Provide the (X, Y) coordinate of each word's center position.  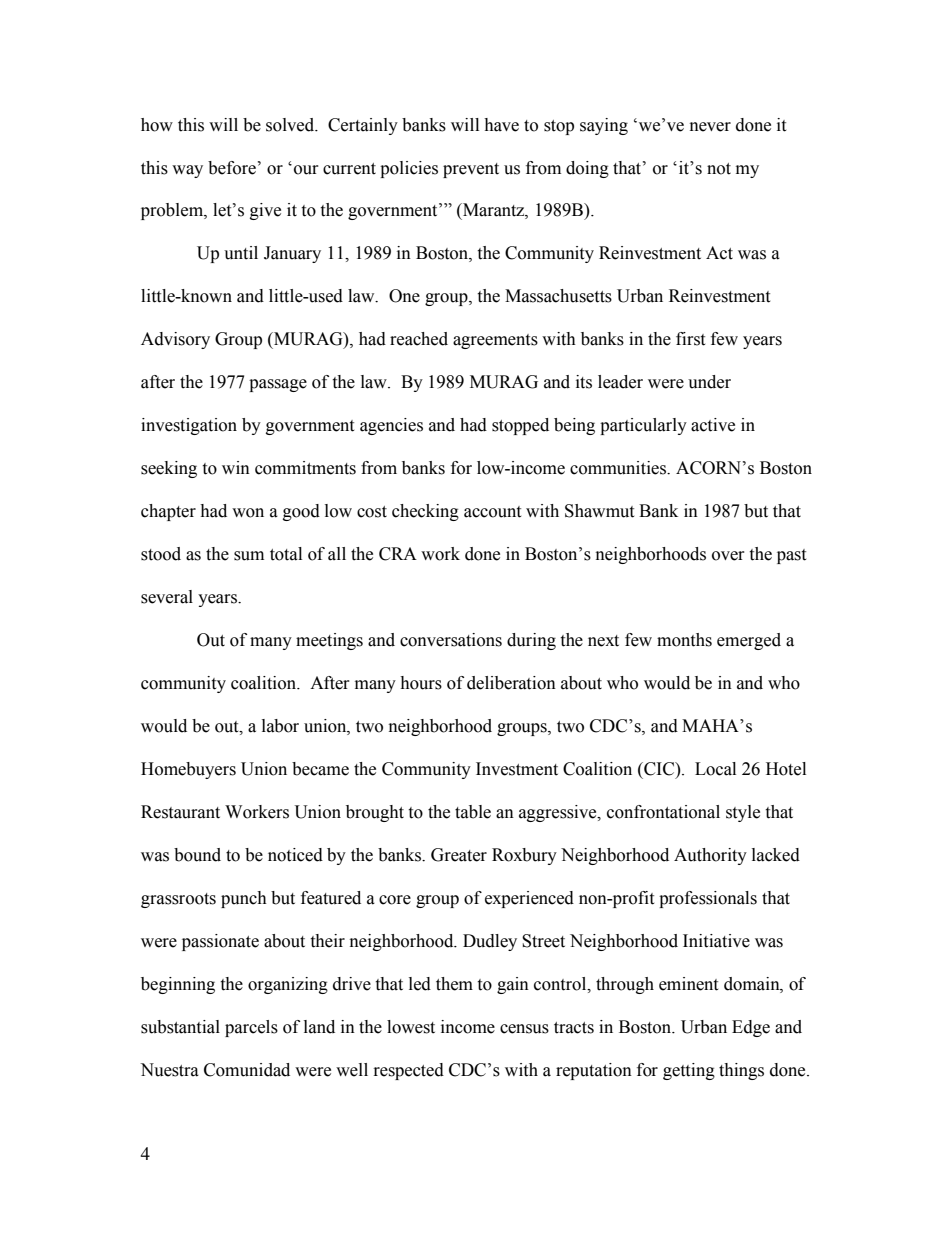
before (232, 168)
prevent (471, 170)
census (524, 1029)
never (710, 127)
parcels (251, 1028)
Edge (751, 1028)
